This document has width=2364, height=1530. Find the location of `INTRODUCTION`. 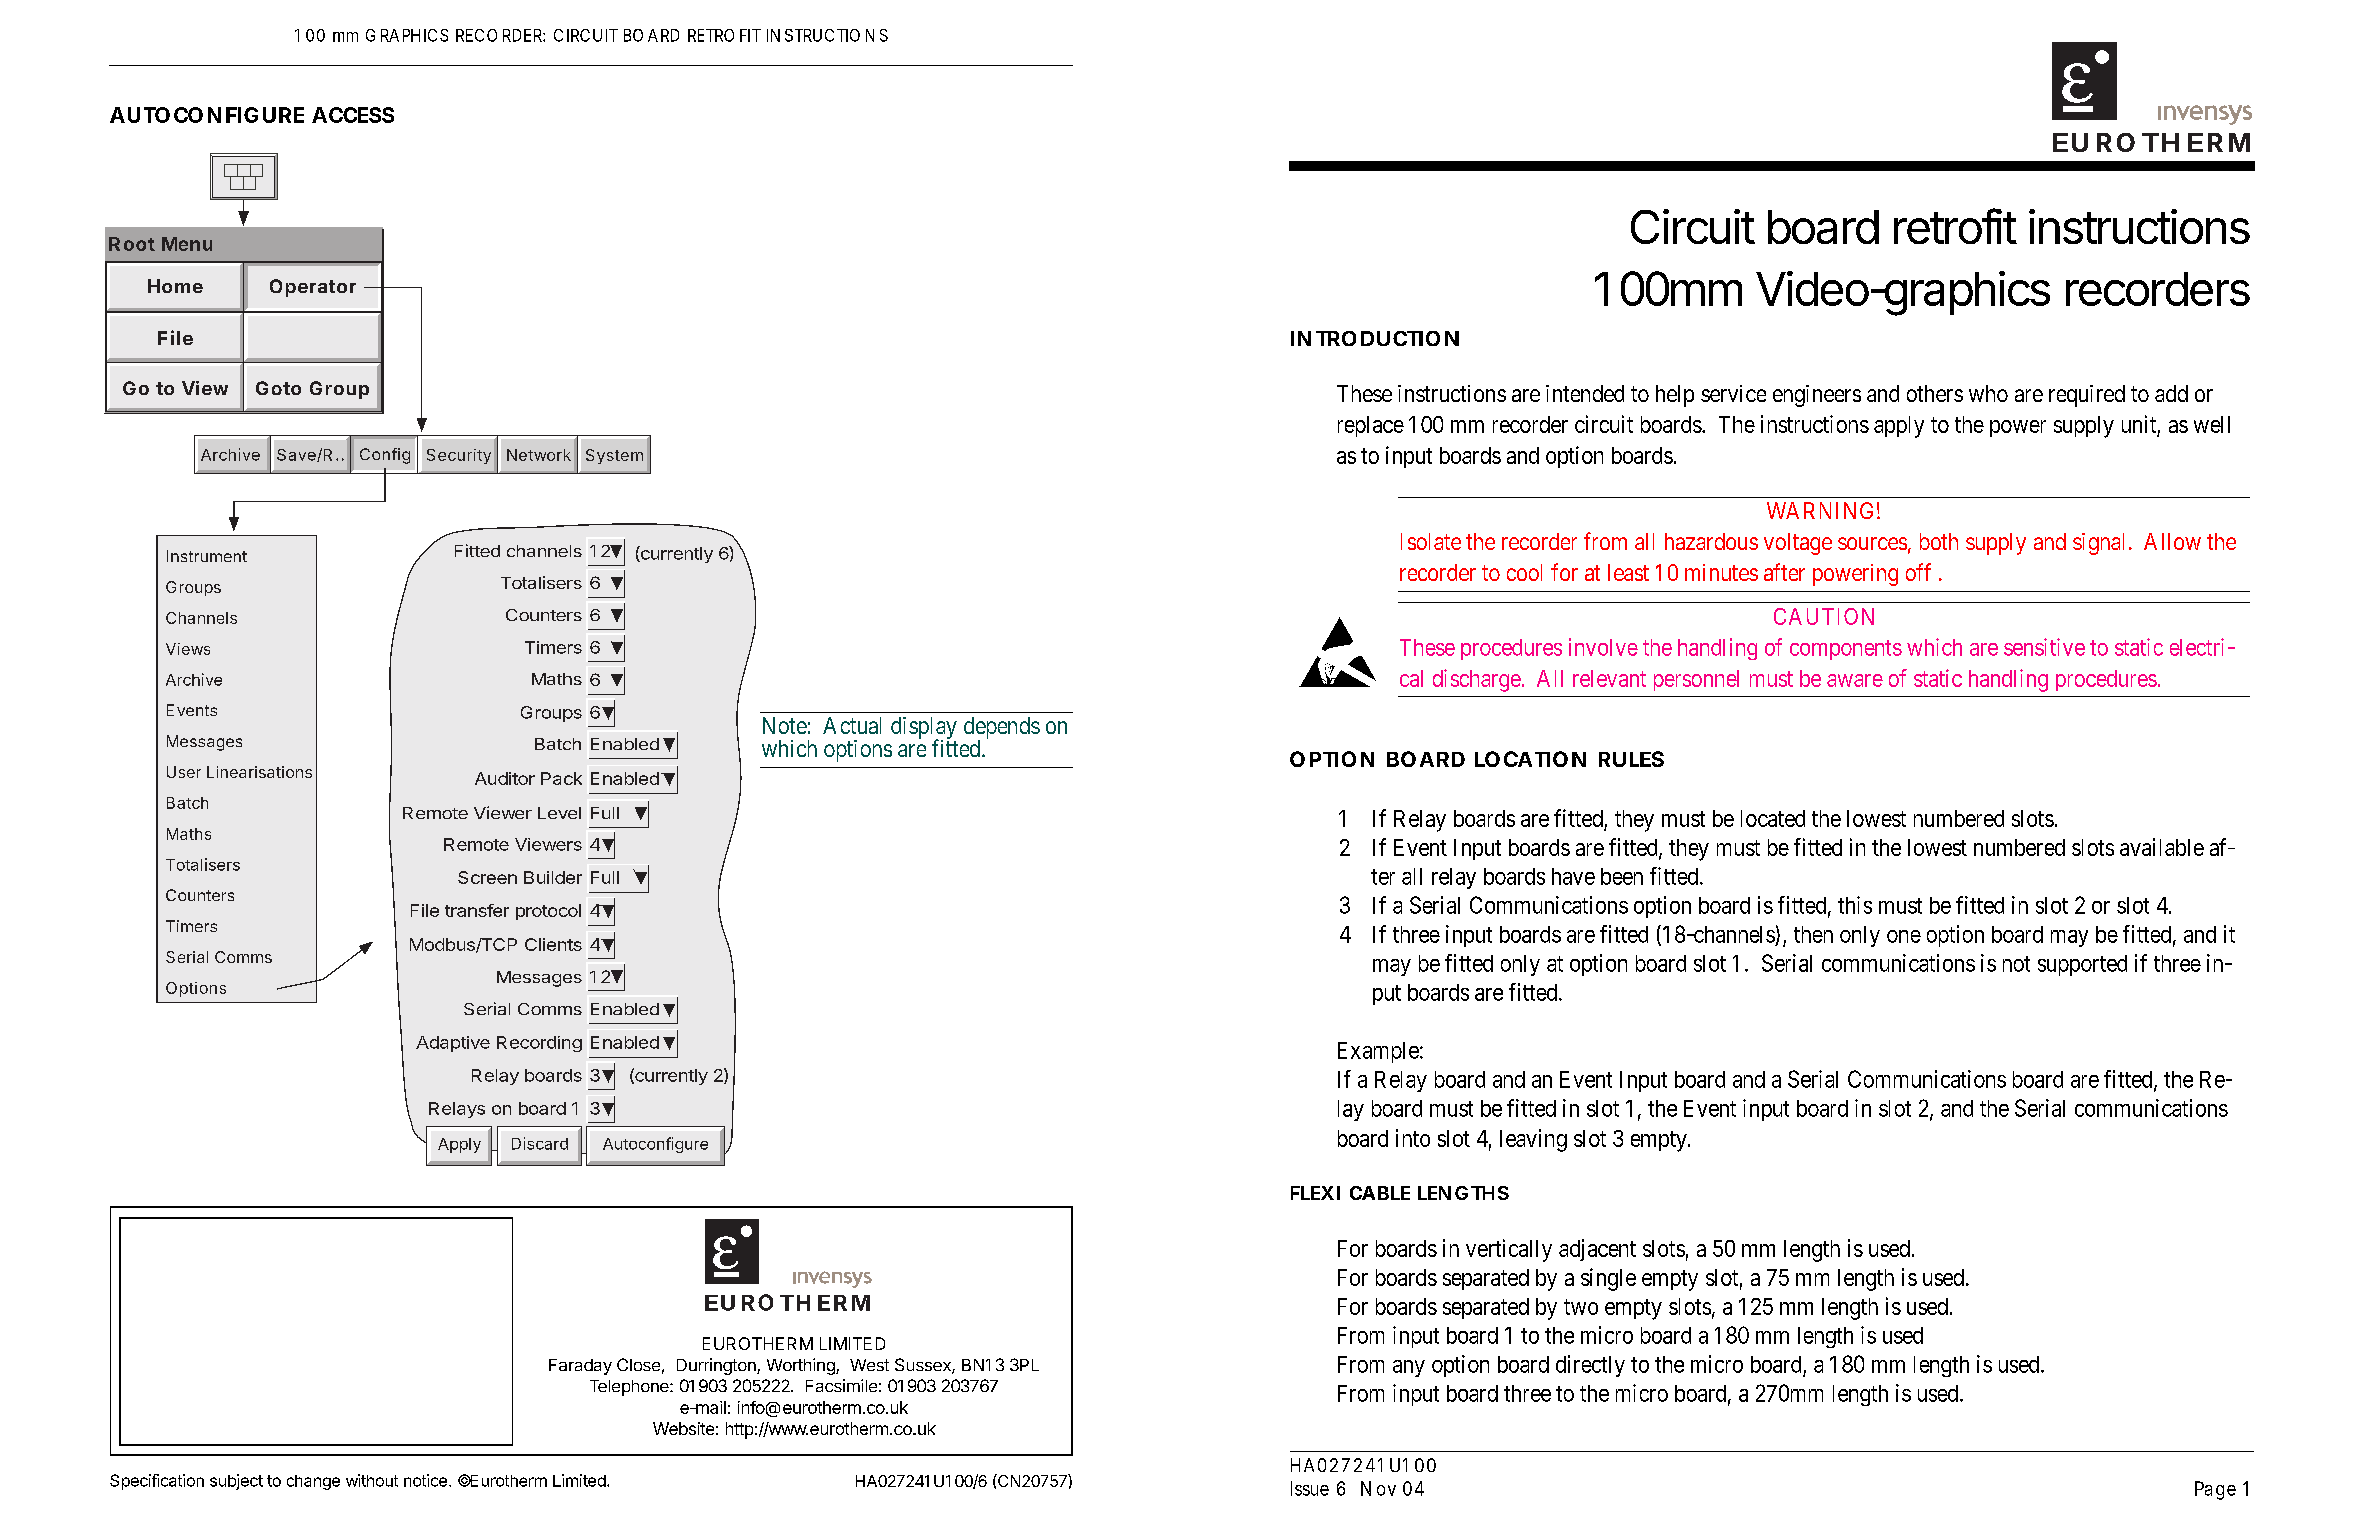

INTRODUCTION is located at coordinates (1375, 338).
